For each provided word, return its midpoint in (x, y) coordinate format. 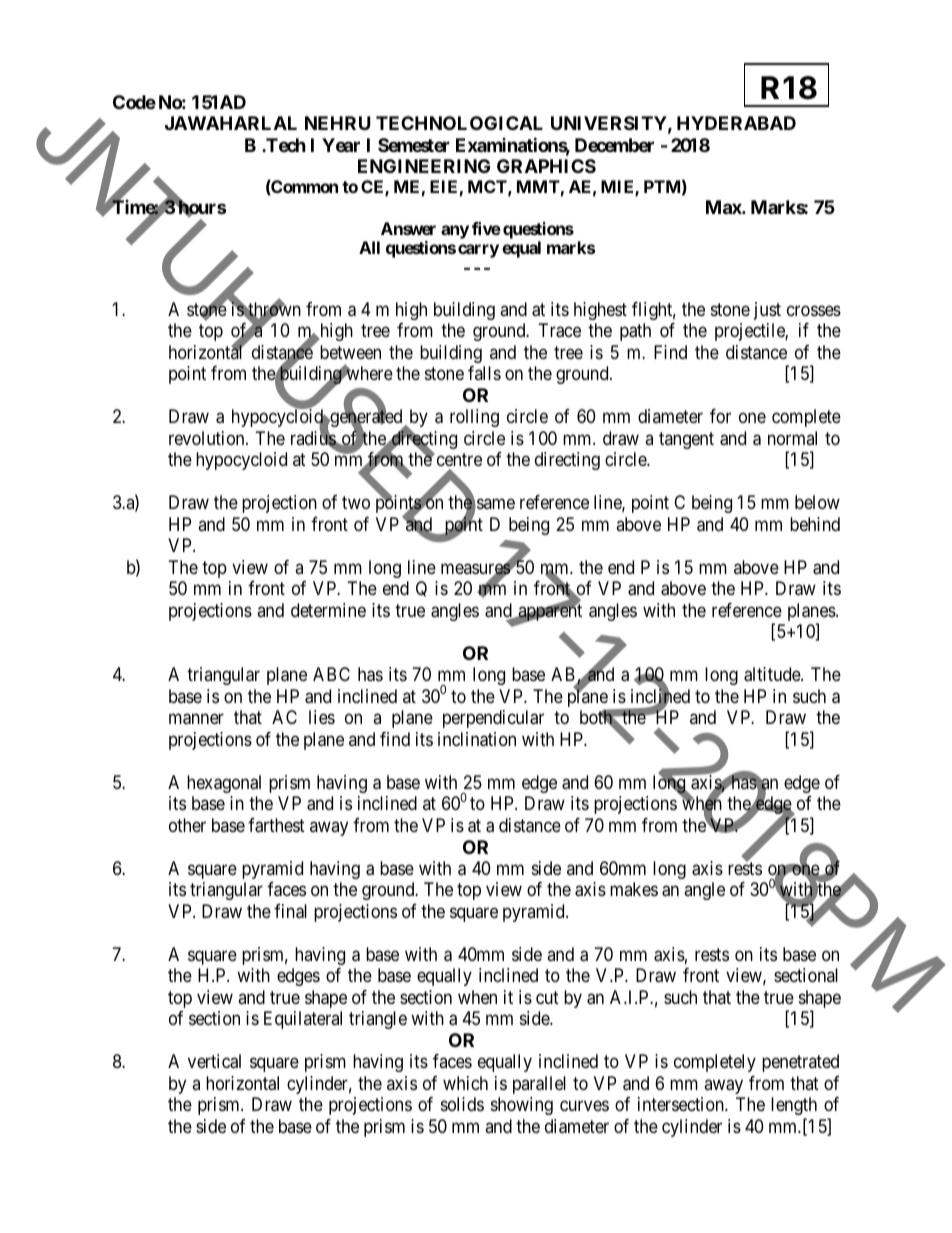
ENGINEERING (424, 166)
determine (328, 610)
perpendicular (493, 719)
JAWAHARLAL (231, 123)
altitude (773, 674)
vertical (214, 1061)
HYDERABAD (736, 123)
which (465, 1083)
